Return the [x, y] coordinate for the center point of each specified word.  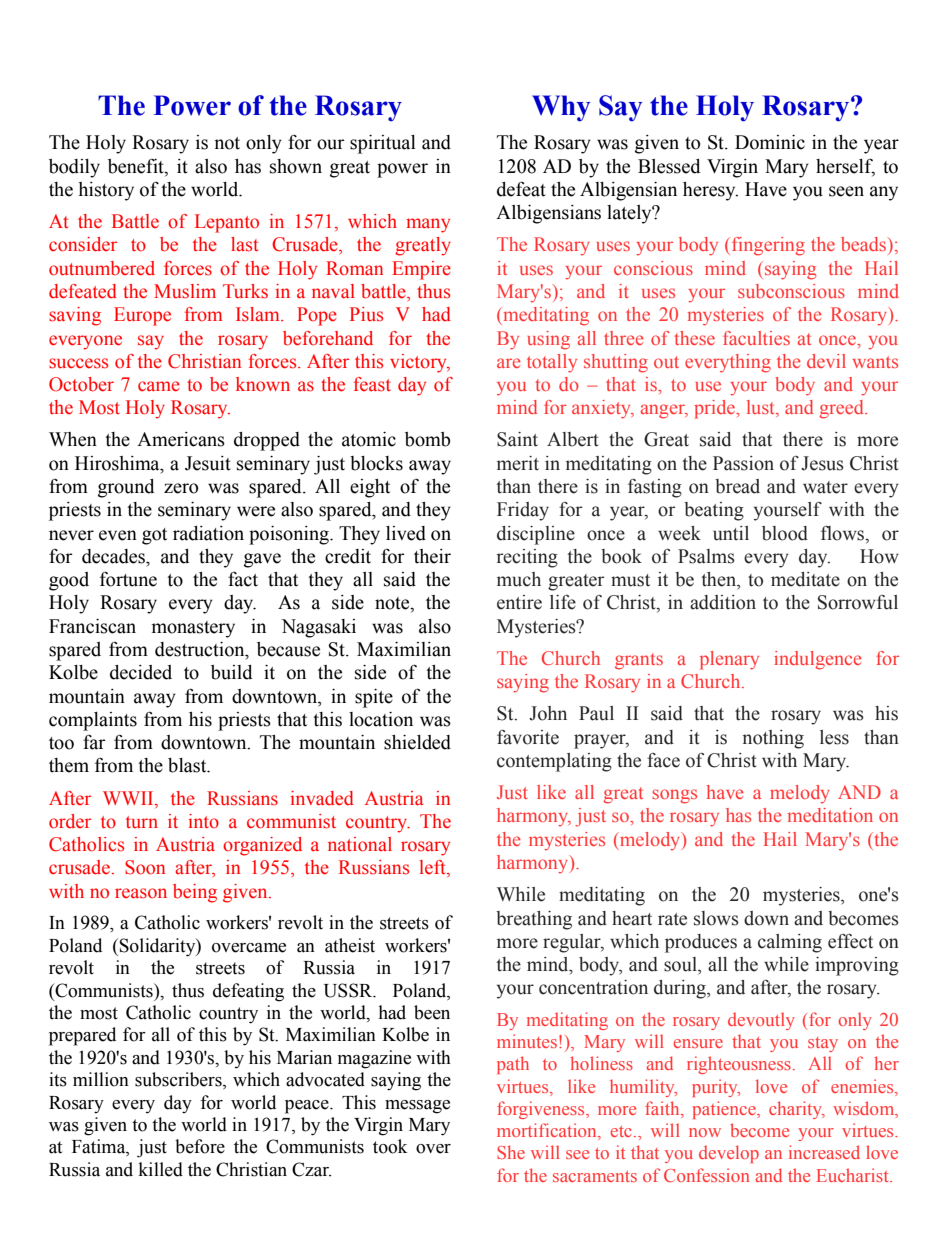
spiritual [383, 144]
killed [161, 1169]
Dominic [770, 142]
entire [519, 602]
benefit [137, 166]
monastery [193, 629]
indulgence [818, 660]
